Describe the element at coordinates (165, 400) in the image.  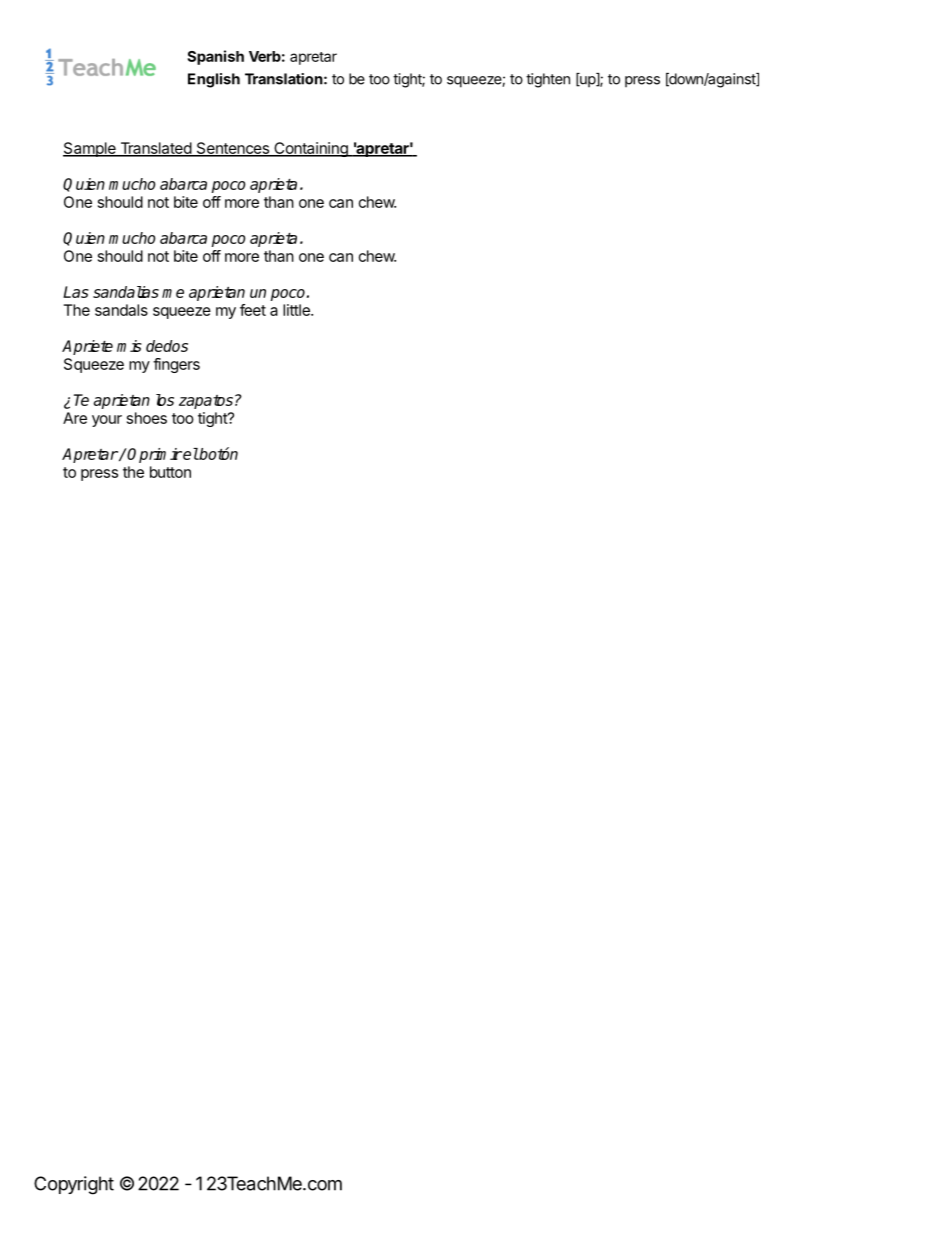
I see `los` at that location.
